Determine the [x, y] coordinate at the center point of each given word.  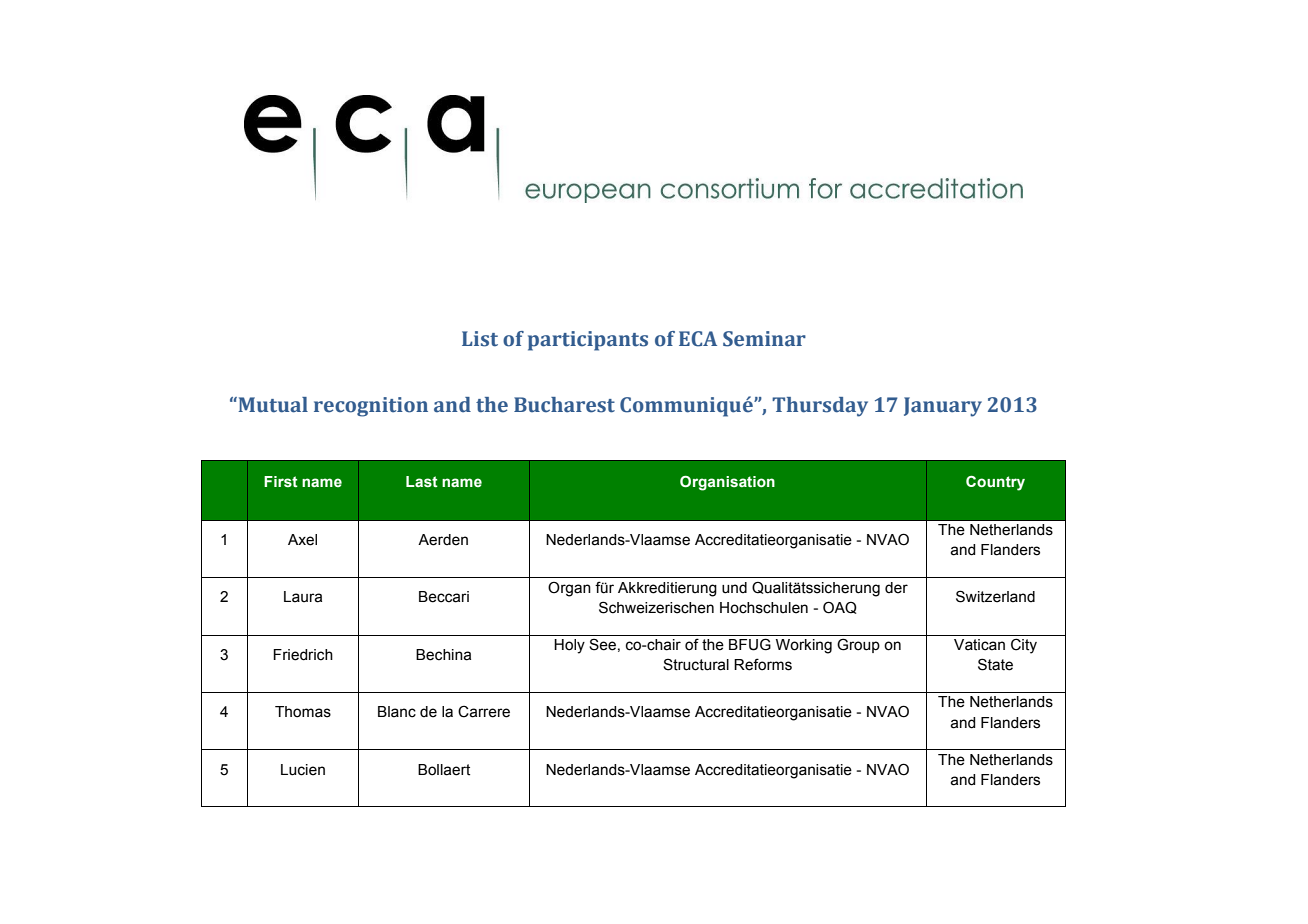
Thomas [303, 712]
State [995, 664]
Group [858, 645]
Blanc [397, 712]
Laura [303, 597]
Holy [569, 646]
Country [995, 483]
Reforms [763, 664]
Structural [696, 664]
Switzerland [995, 596]
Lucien [303, 770]
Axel [302, 540]
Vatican [979, 645]
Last [422, 482]
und [734, 588]
